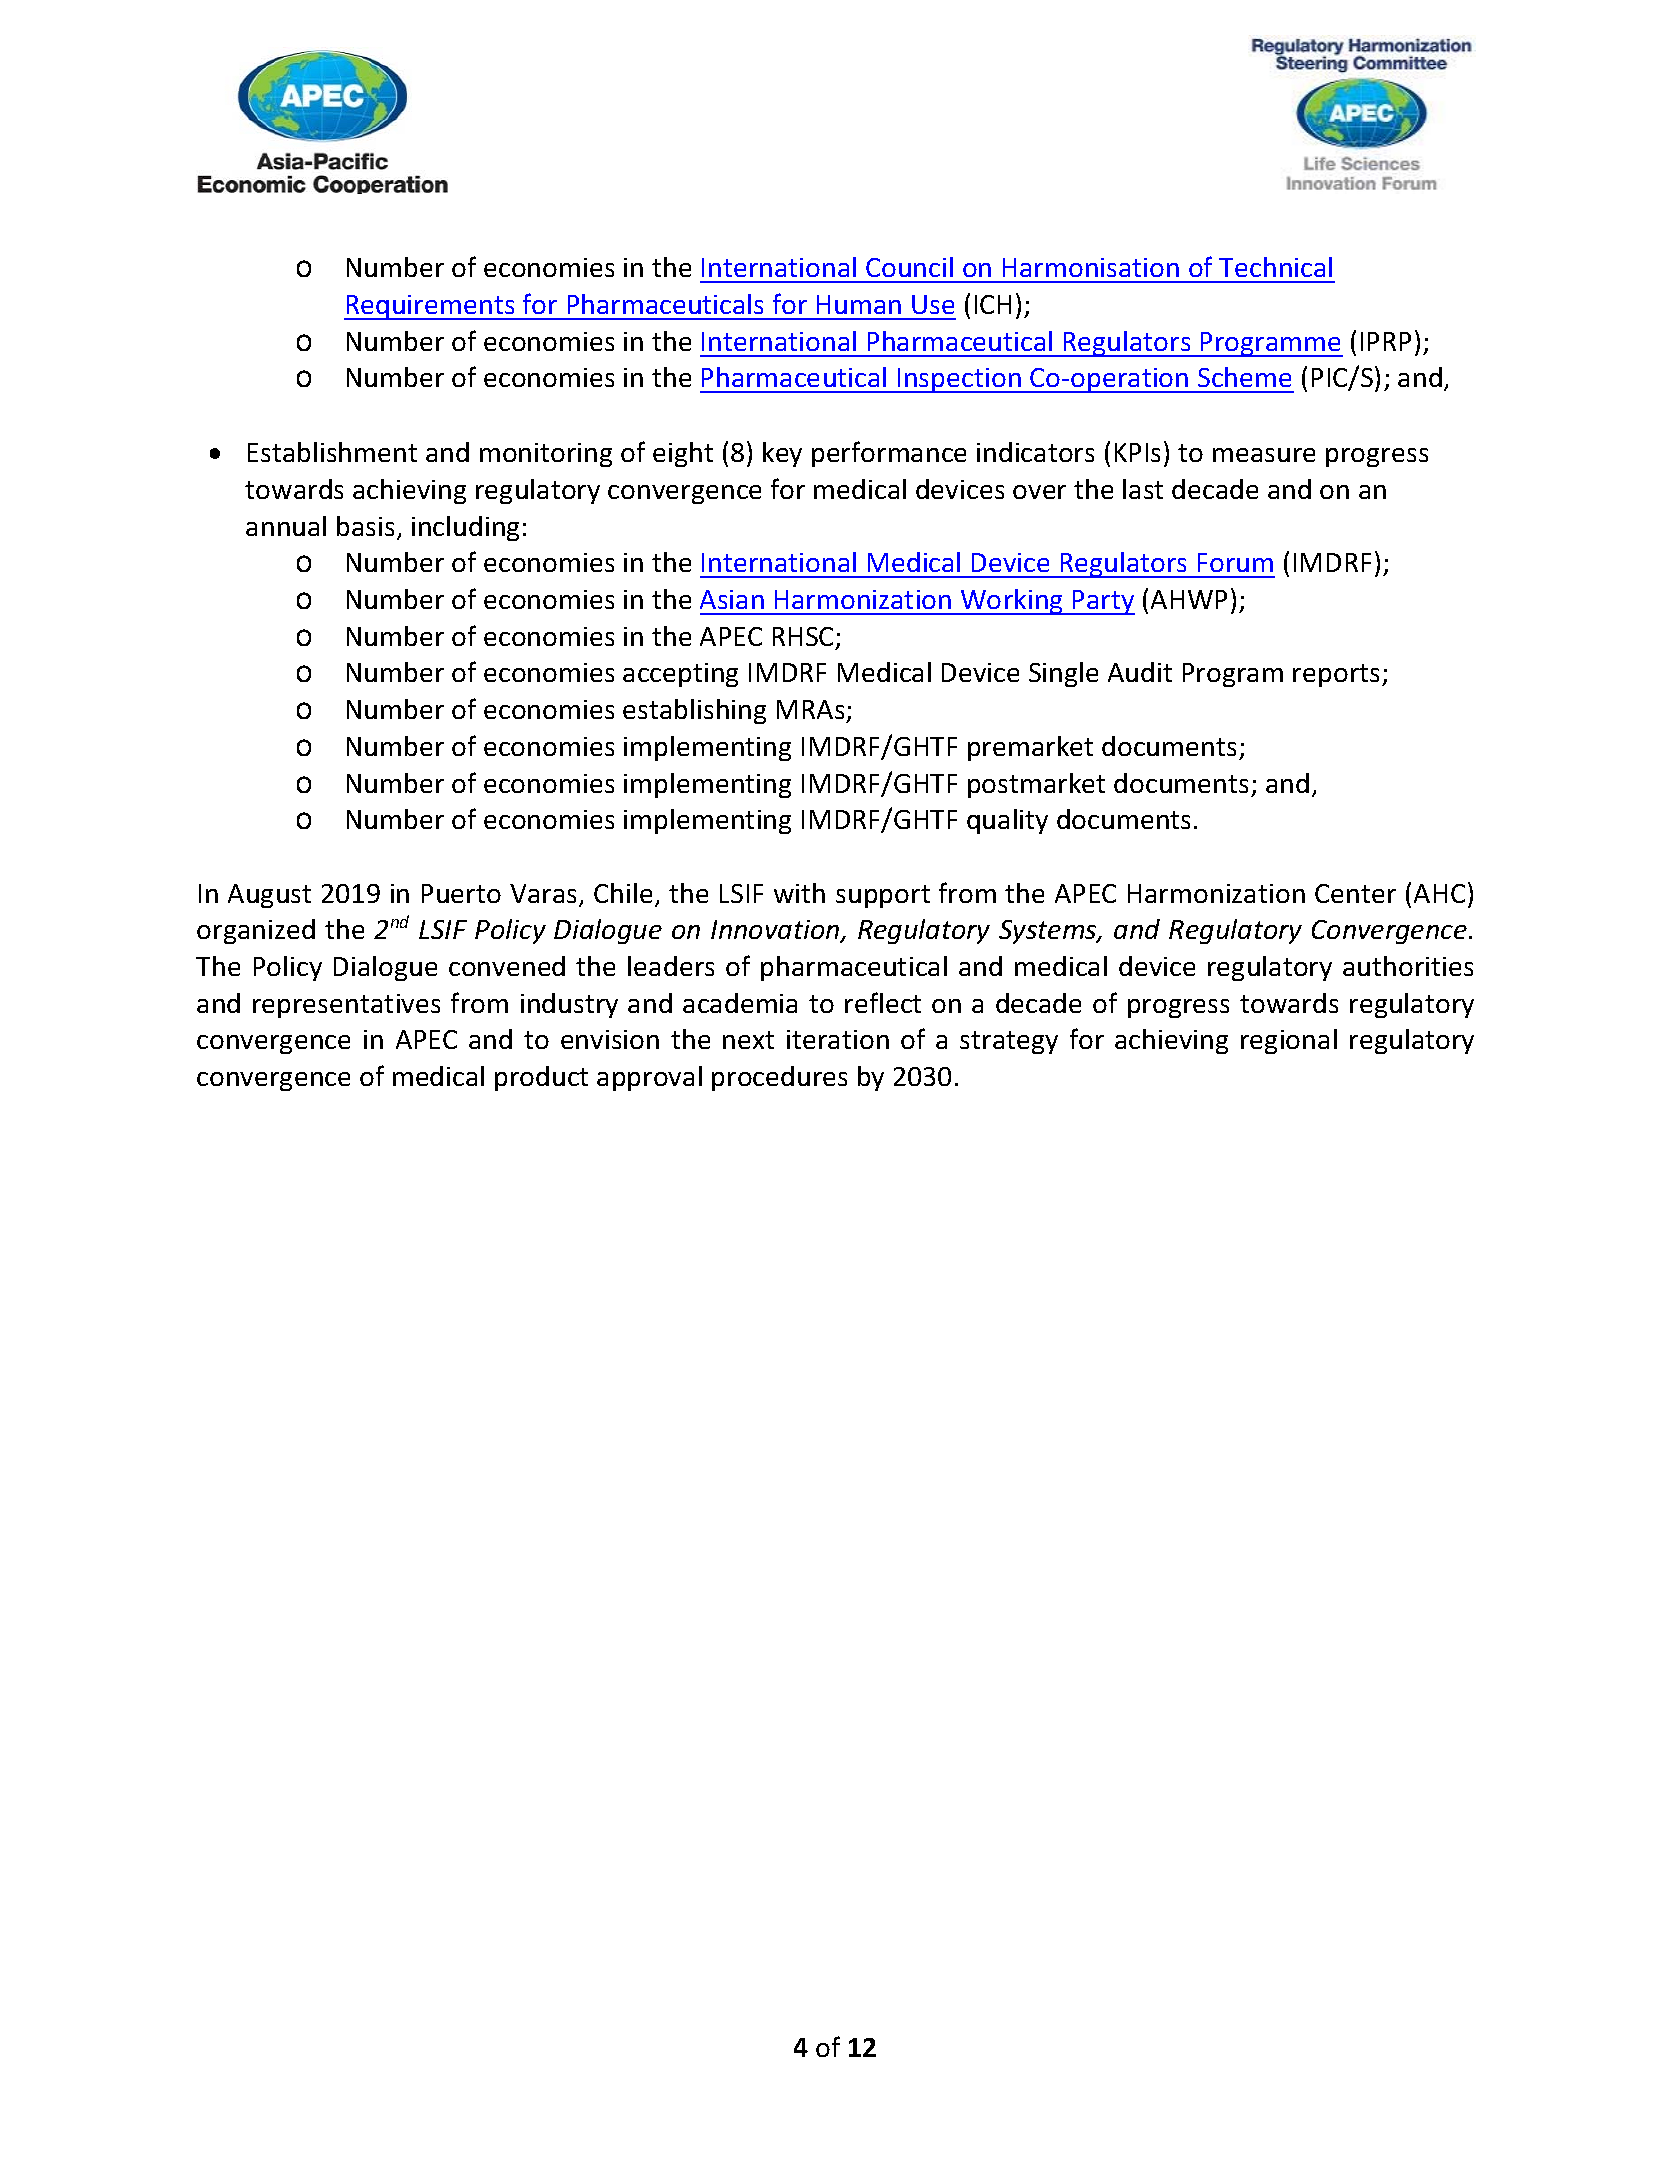  What do you see at coordinates (1143, 489) in the screenshot?
I see `last` at bounding box center [1143, 489].
